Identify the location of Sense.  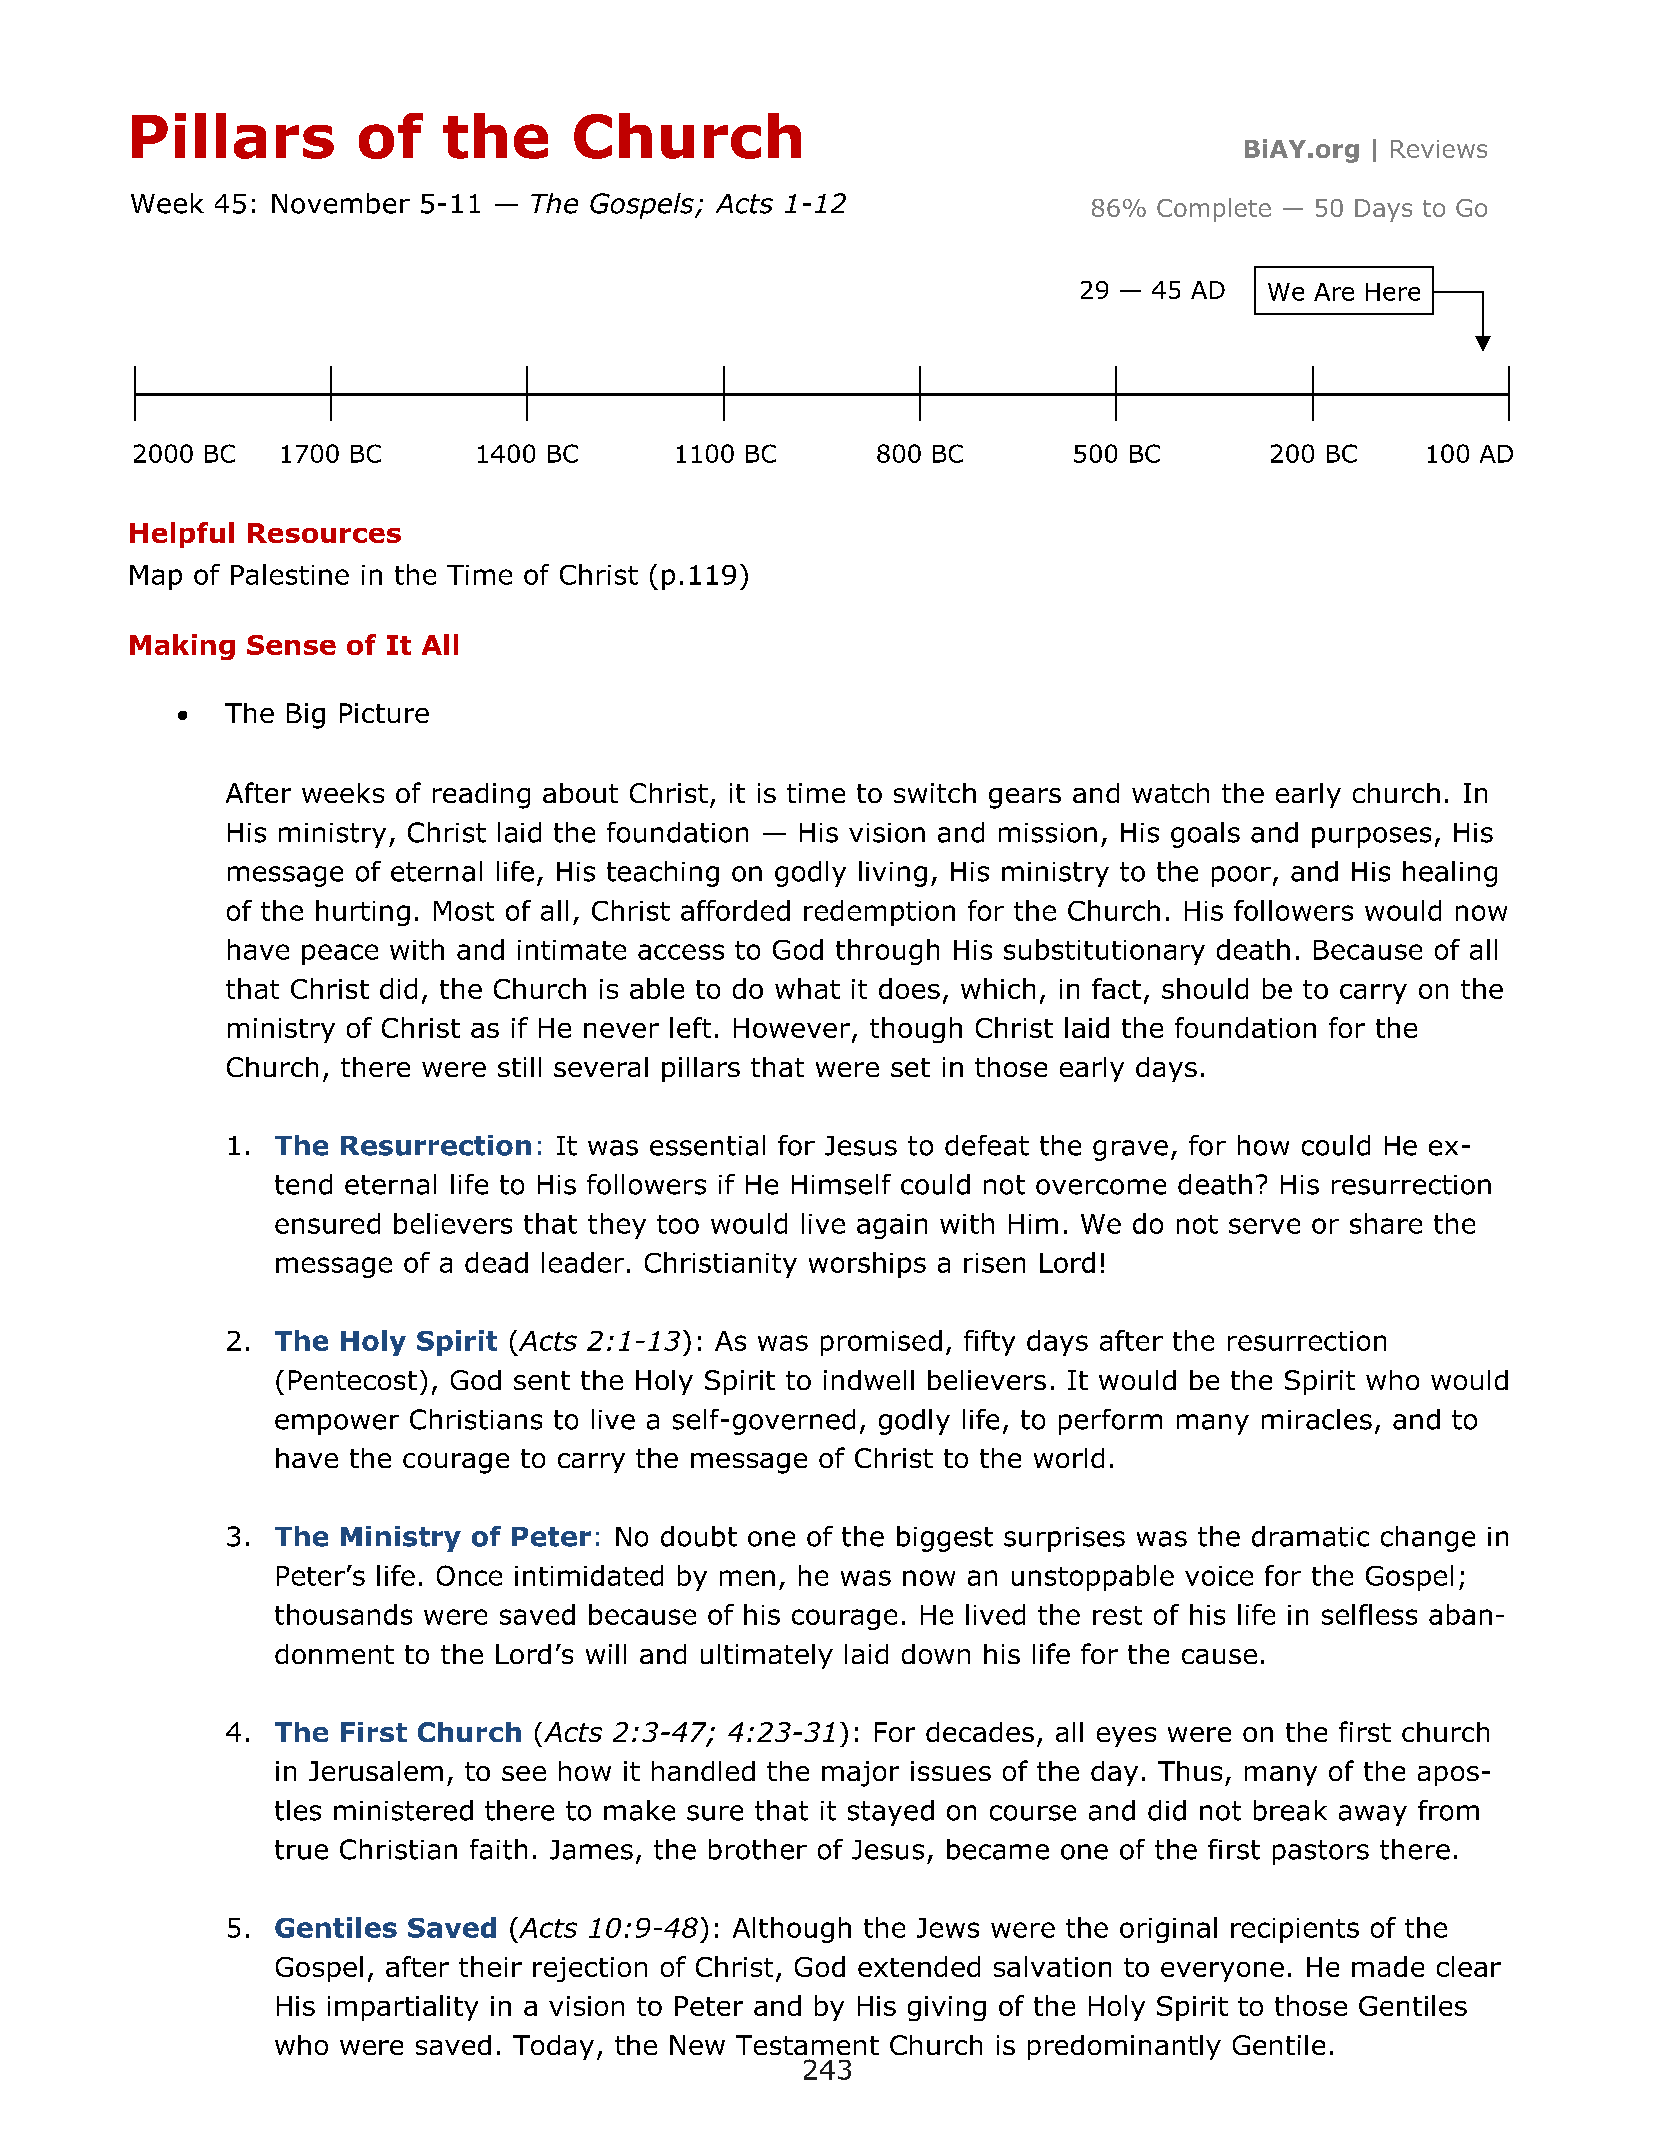
(291, 645).
